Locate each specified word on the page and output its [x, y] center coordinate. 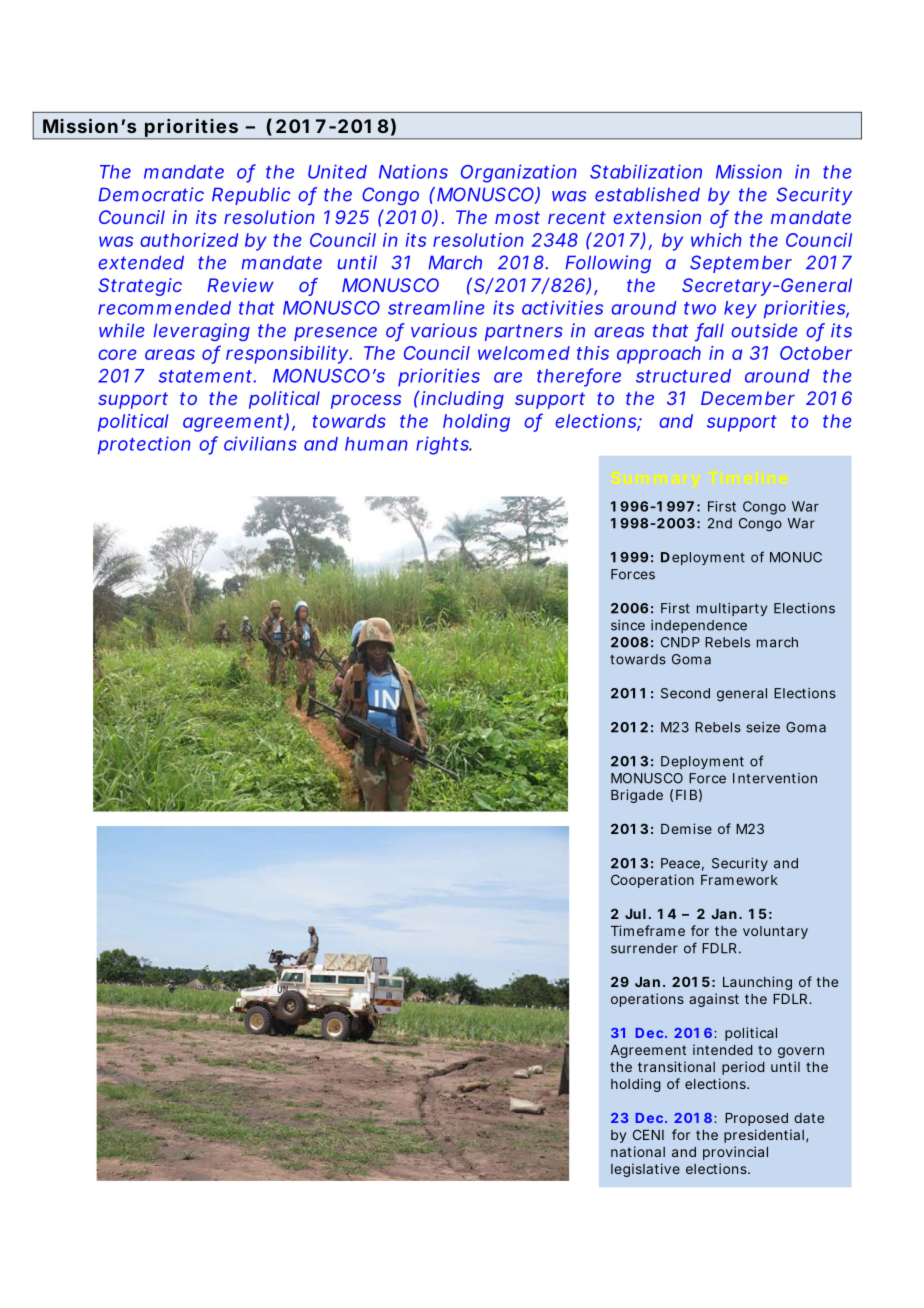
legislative [645, 1170]
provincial [735, 1153]
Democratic [151, 194]
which [716, 240]
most [517, 217]
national [638, 1151]
